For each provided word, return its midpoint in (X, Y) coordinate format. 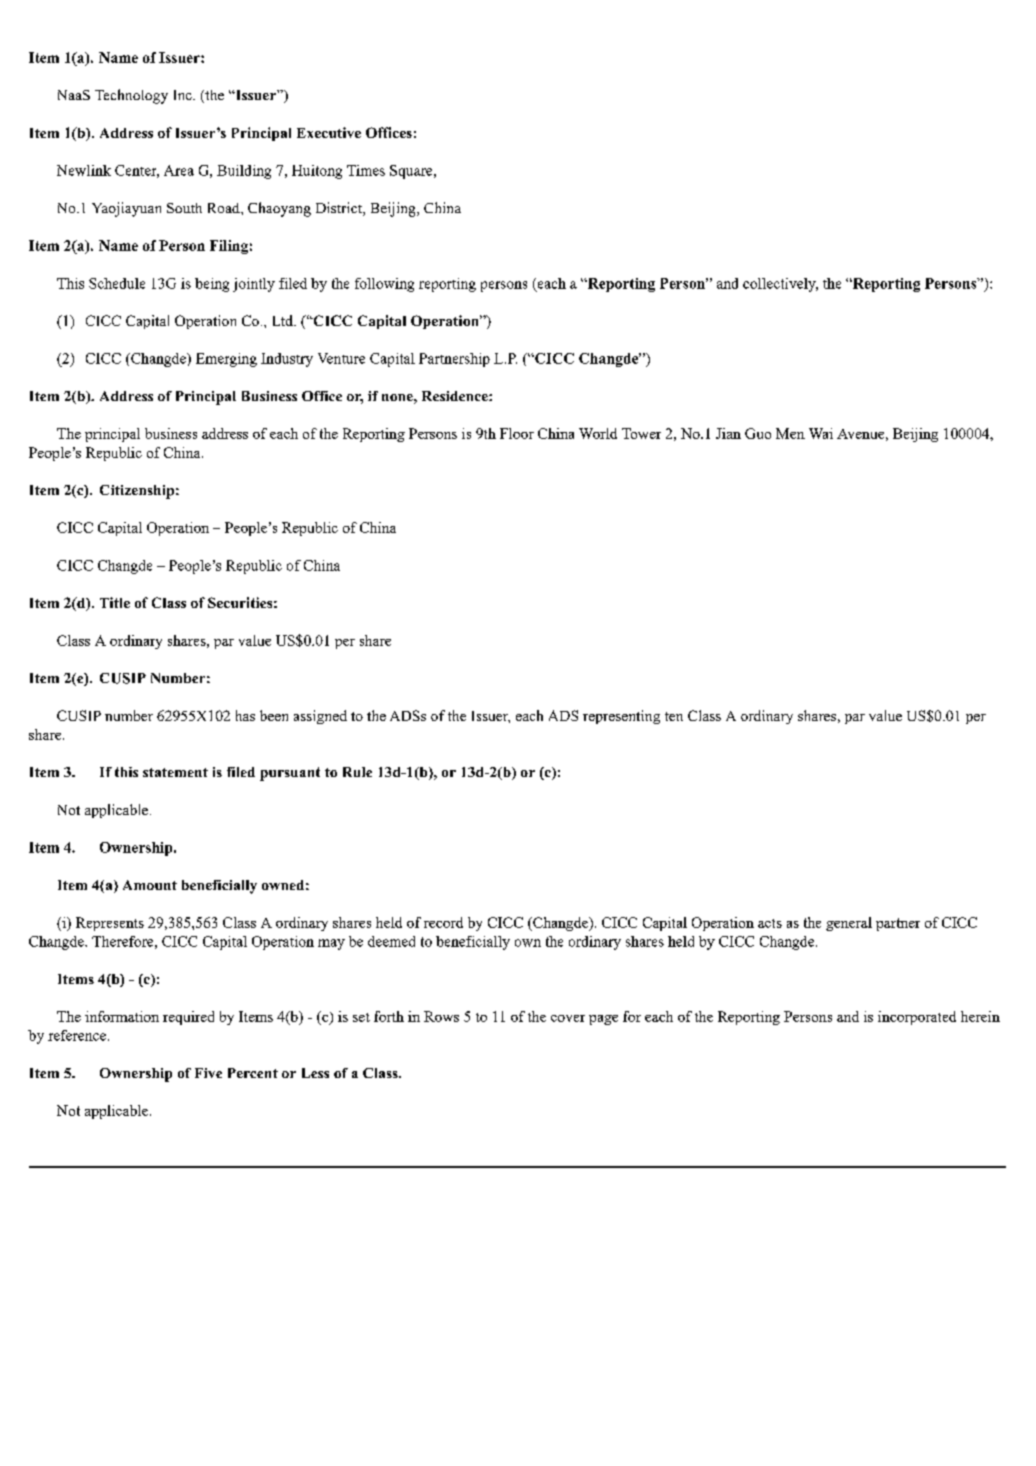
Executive (329, 132)
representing (621, 717)
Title (115, 602)
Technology (131, 96)
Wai (821, 433)
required (188, 1018)
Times (366, 170)
